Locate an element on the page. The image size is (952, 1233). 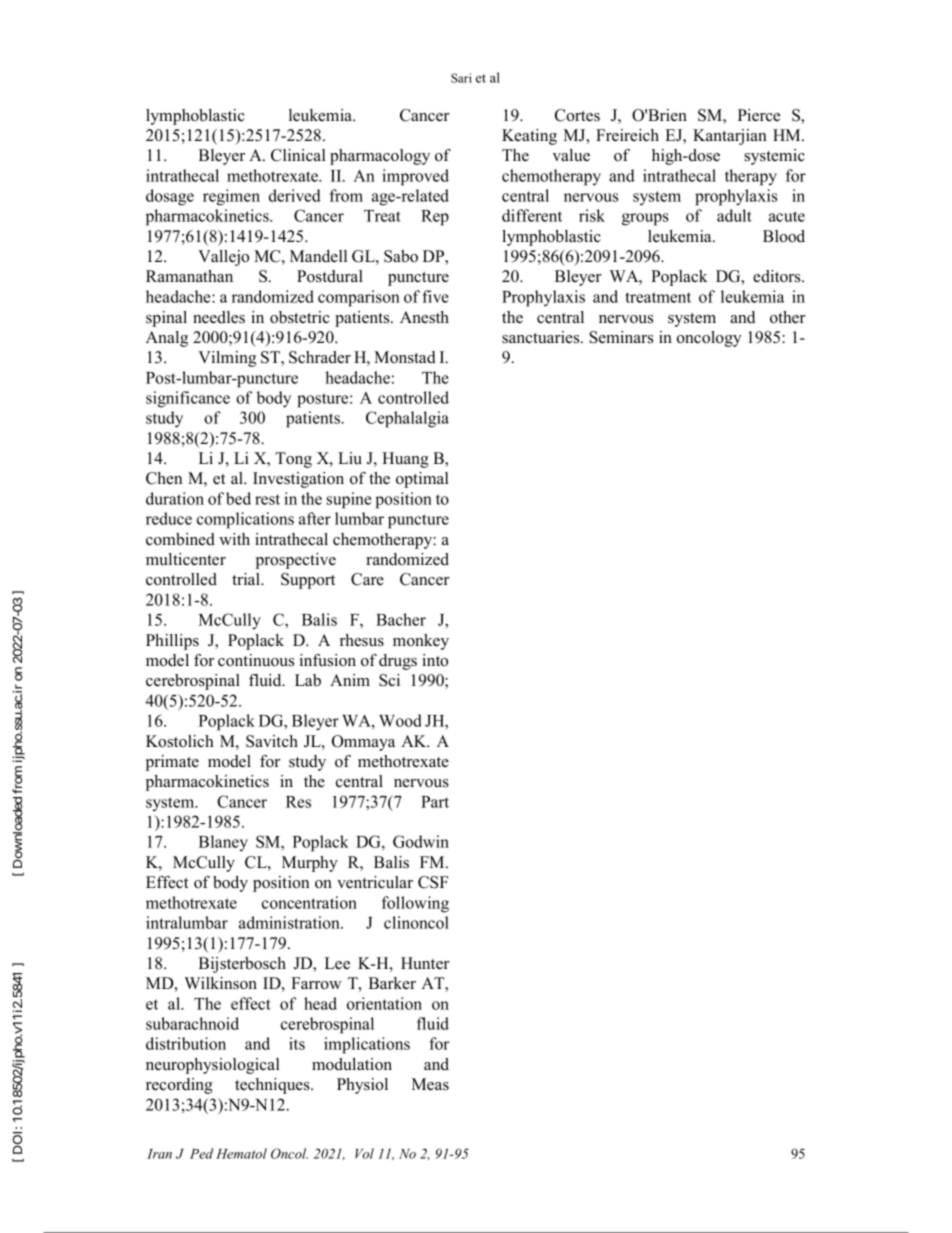
Hunter is located at coordinates (425, 963).
